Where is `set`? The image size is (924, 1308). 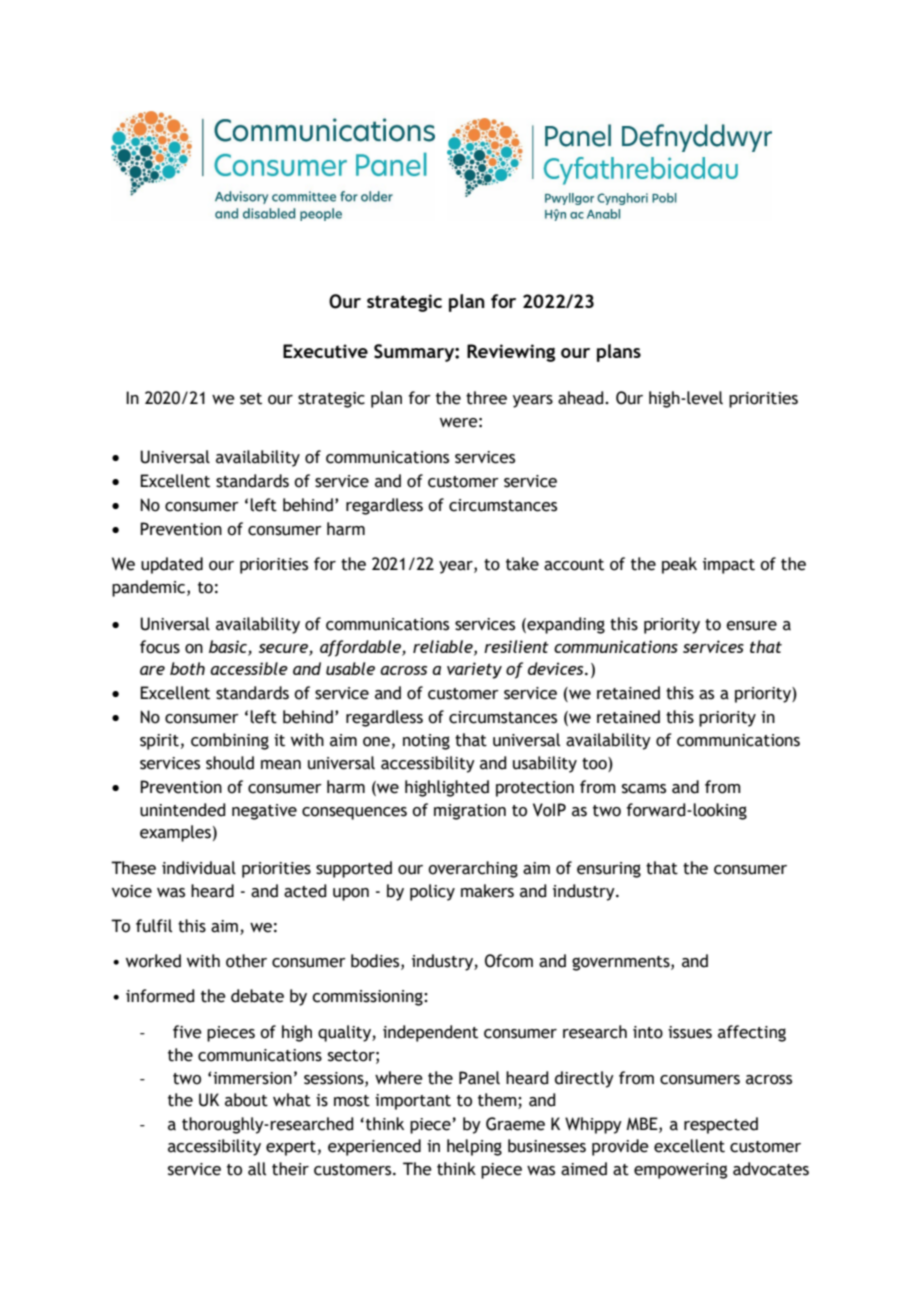 set is located at coordinates (251, 399).
